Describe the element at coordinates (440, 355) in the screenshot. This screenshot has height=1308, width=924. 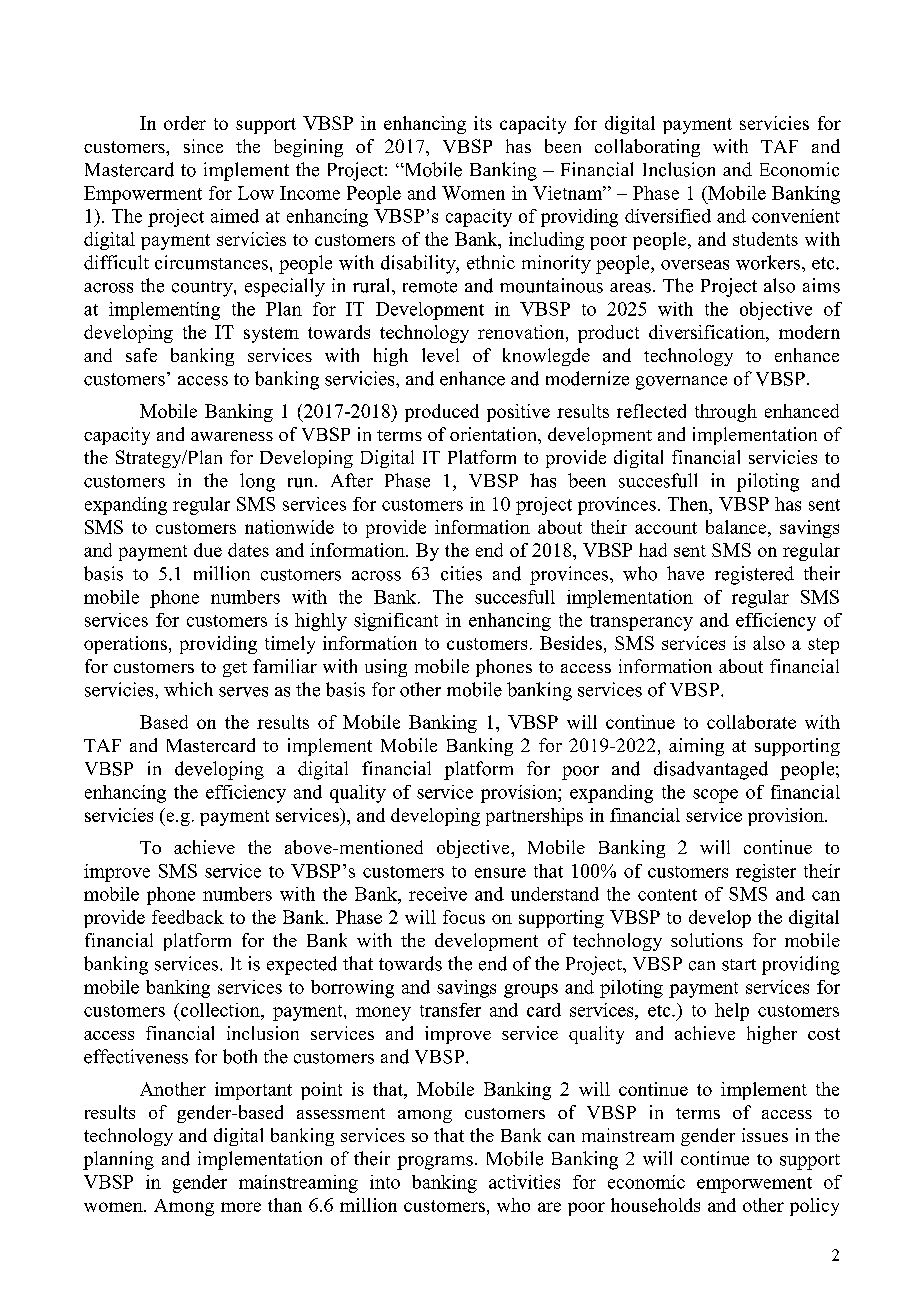
I see `level` at that location.
